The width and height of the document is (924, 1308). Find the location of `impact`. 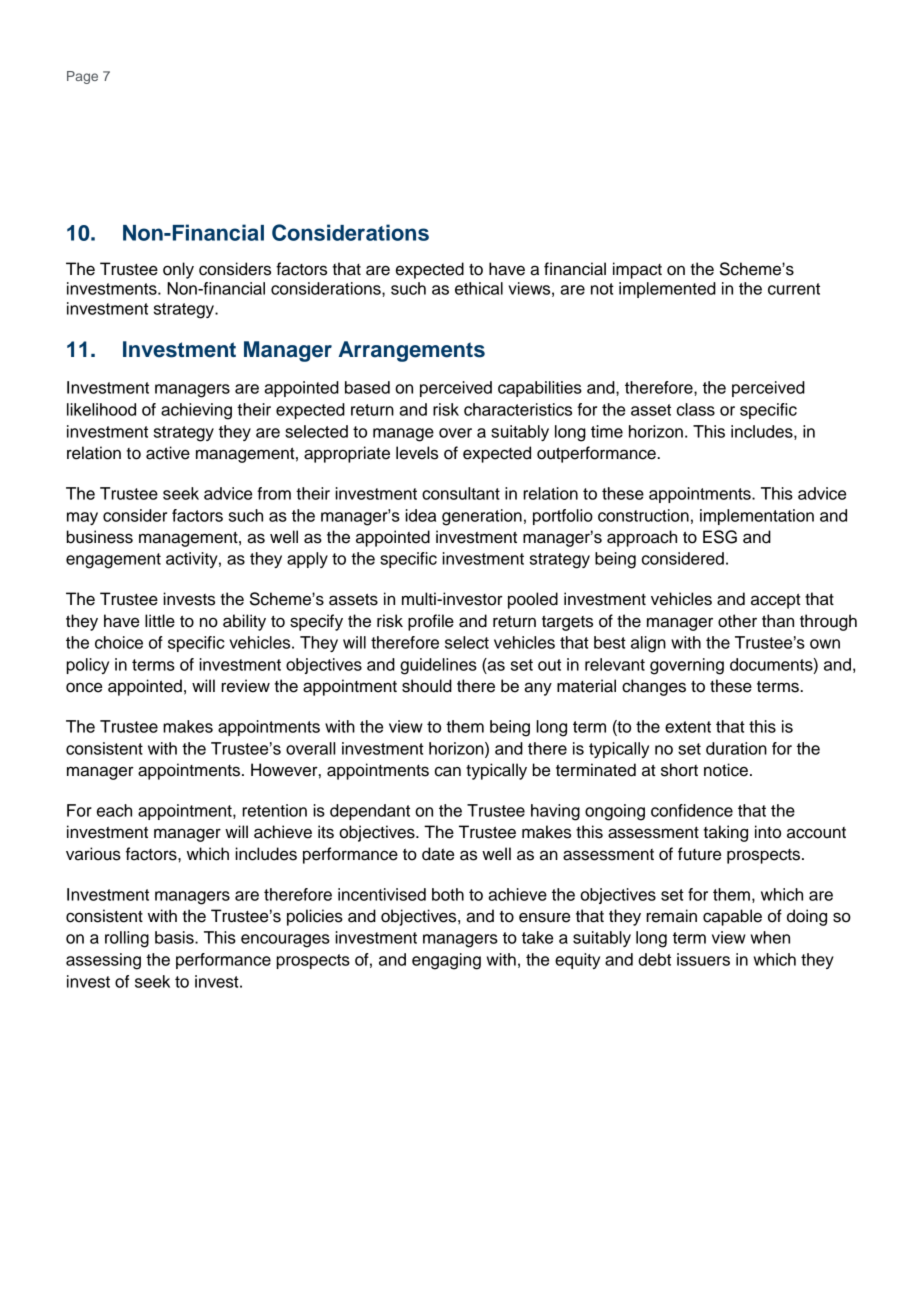

impact is located at coordinates (637, 270).
